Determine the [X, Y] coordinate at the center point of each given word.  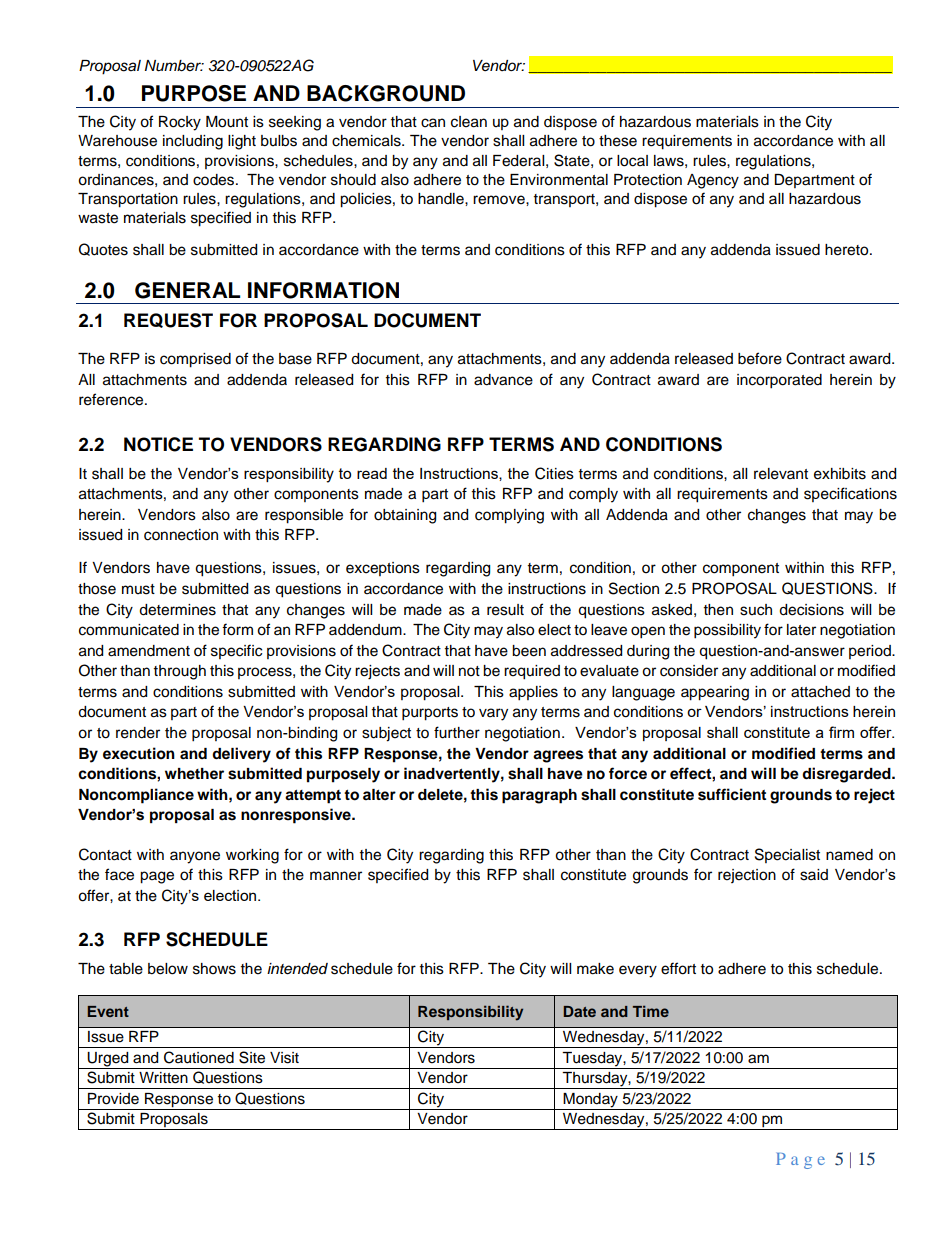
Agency [713, 181]
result [505, 610]
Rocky [180, 123]
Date [580, 1011]
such [756, 610]
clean [469, 122]
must [138, 589]
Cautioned [199, 1057]
